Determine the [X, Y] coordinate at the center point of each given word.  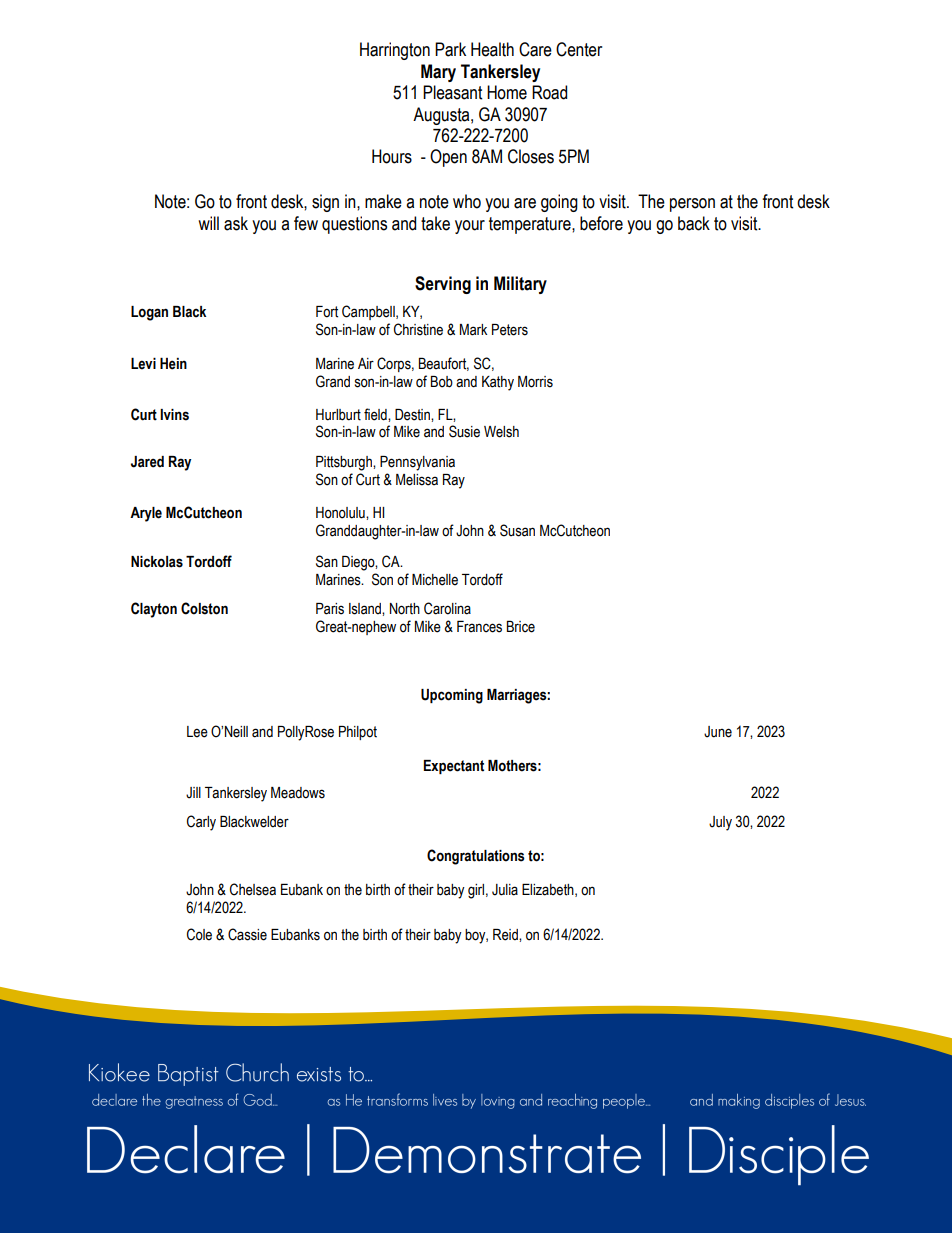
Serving [443, 285]
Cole [199, 934]
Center [579, 49]
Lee [197, 732]
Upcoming [452, 696]
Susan [517, 530]
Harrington [395, 51]
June [718, 732]
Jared [147, 462]
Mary [438, 73]
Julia [505, 890]
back [694, 223]
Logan [149, 313]
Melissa [417, 480]
